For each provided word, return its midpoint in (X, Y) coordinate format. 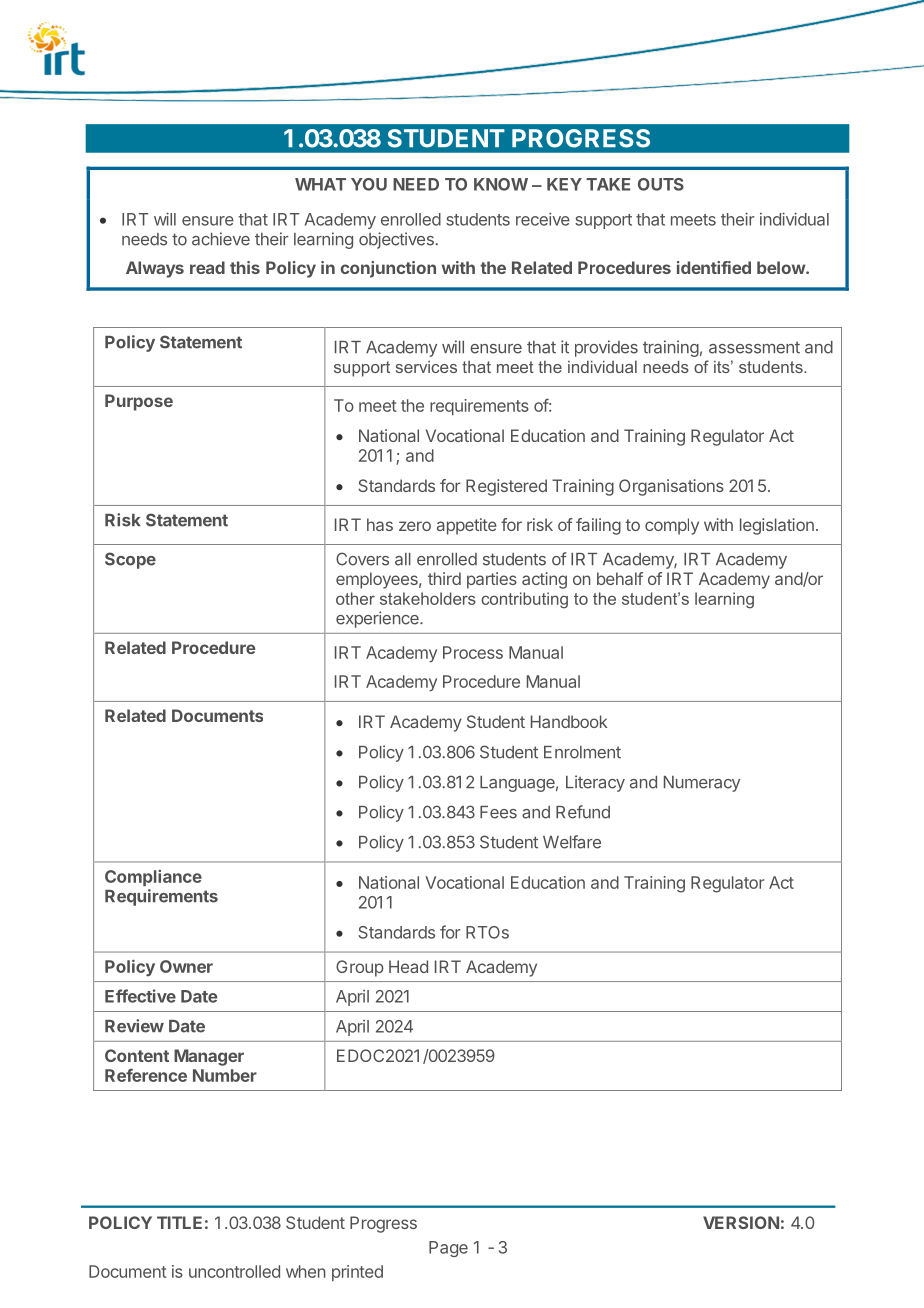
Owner (186, 966)
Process (473, 652)
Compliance (153, 877)
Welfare (572, 842)
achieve (221, 239)
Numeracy (702, 784)
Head (408, 966)
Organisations (671, 487)
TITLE (179, 1222)
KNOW (501, 184)
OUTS (661, 184)
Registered (506, 487)
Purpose (139, 402)
